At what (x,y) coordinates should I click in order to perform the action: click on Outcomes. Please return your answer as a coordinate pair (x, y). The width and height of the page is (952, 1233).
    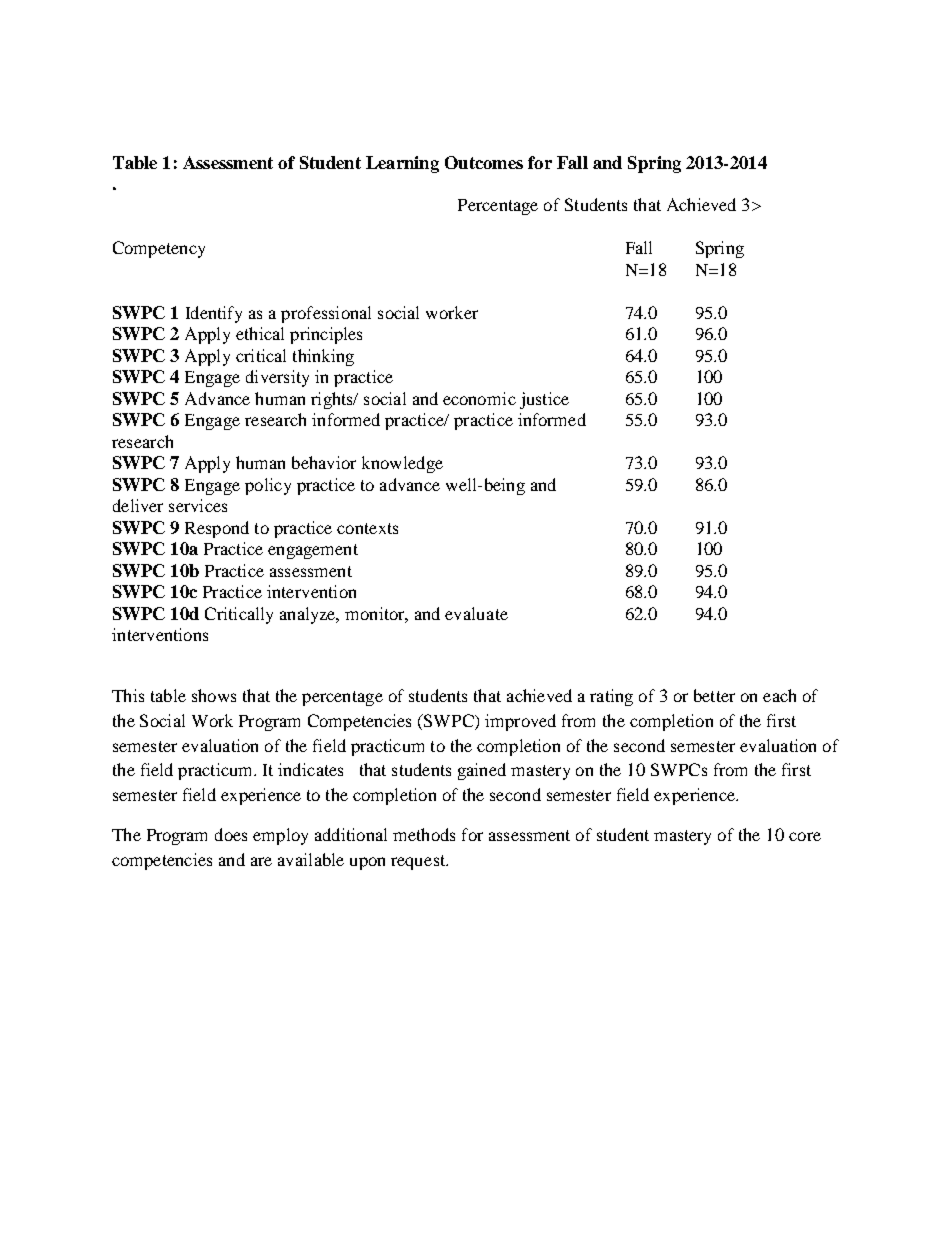
    Looking at the image, I should click on (484, 162).
